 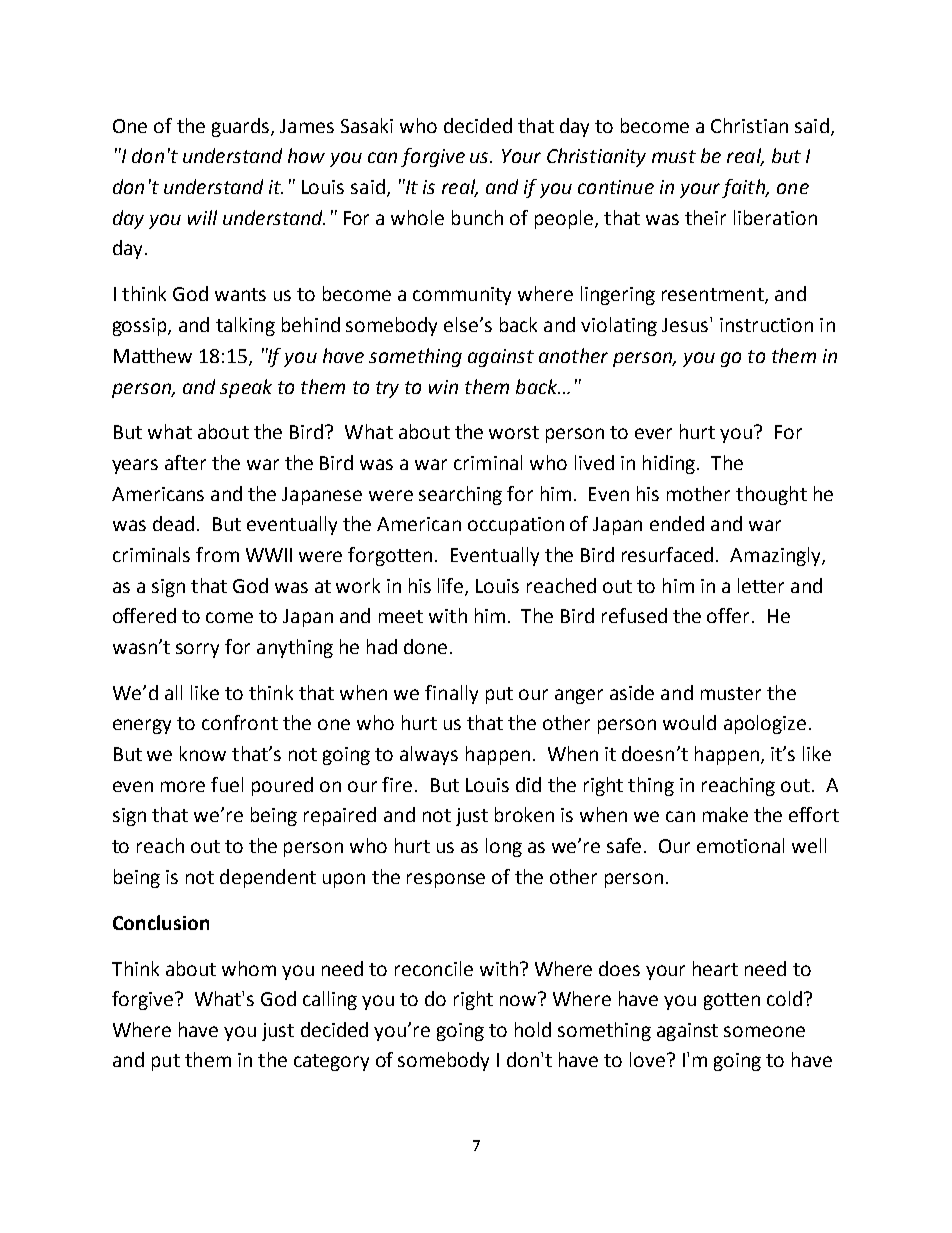 What do you see at coordinates (771, 495) in the screenshot?
I see `thought` at bounding box center [771, 495].
